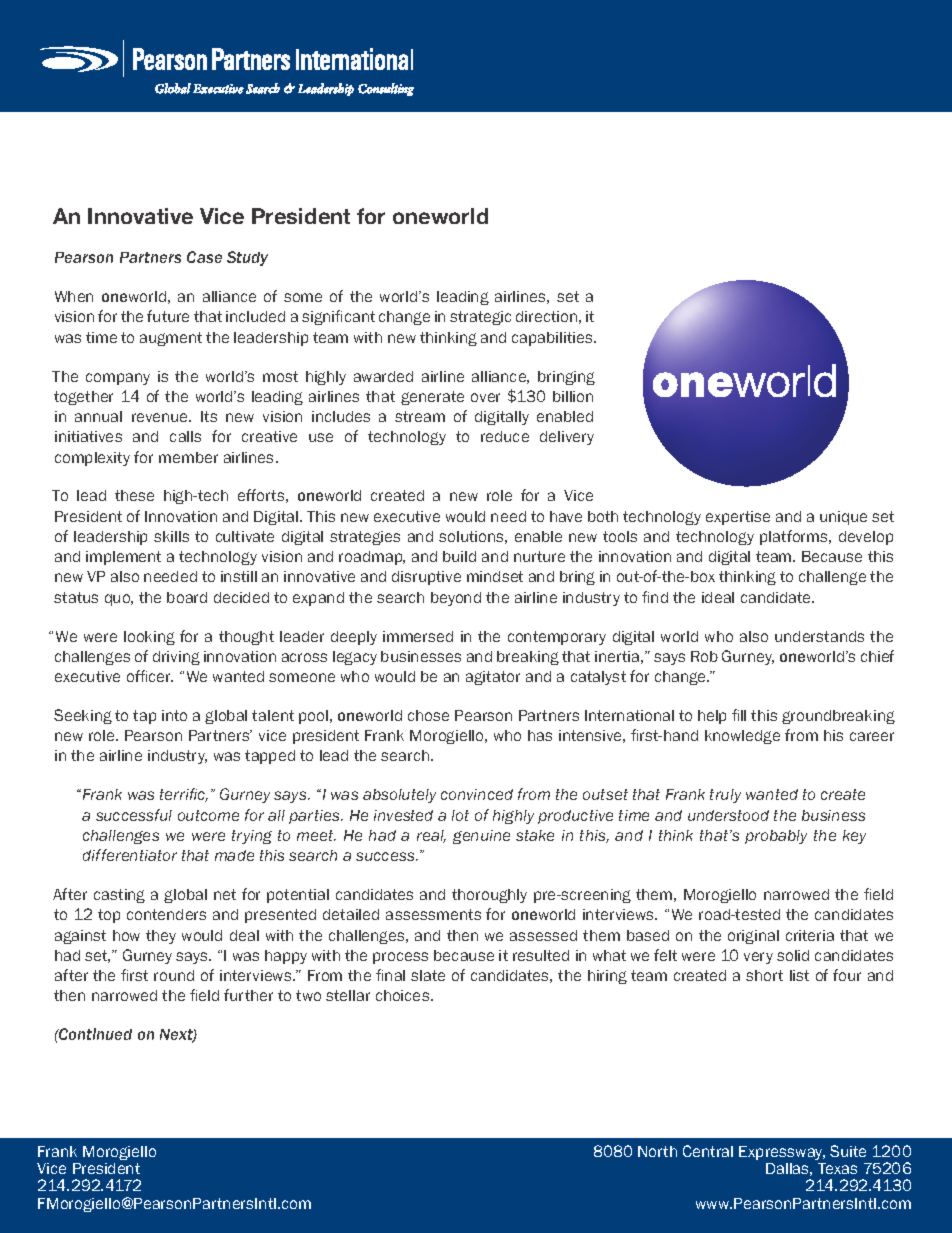  Describe the element at coordinates (848, 1151) in the page. I see `Suite` at that location.
